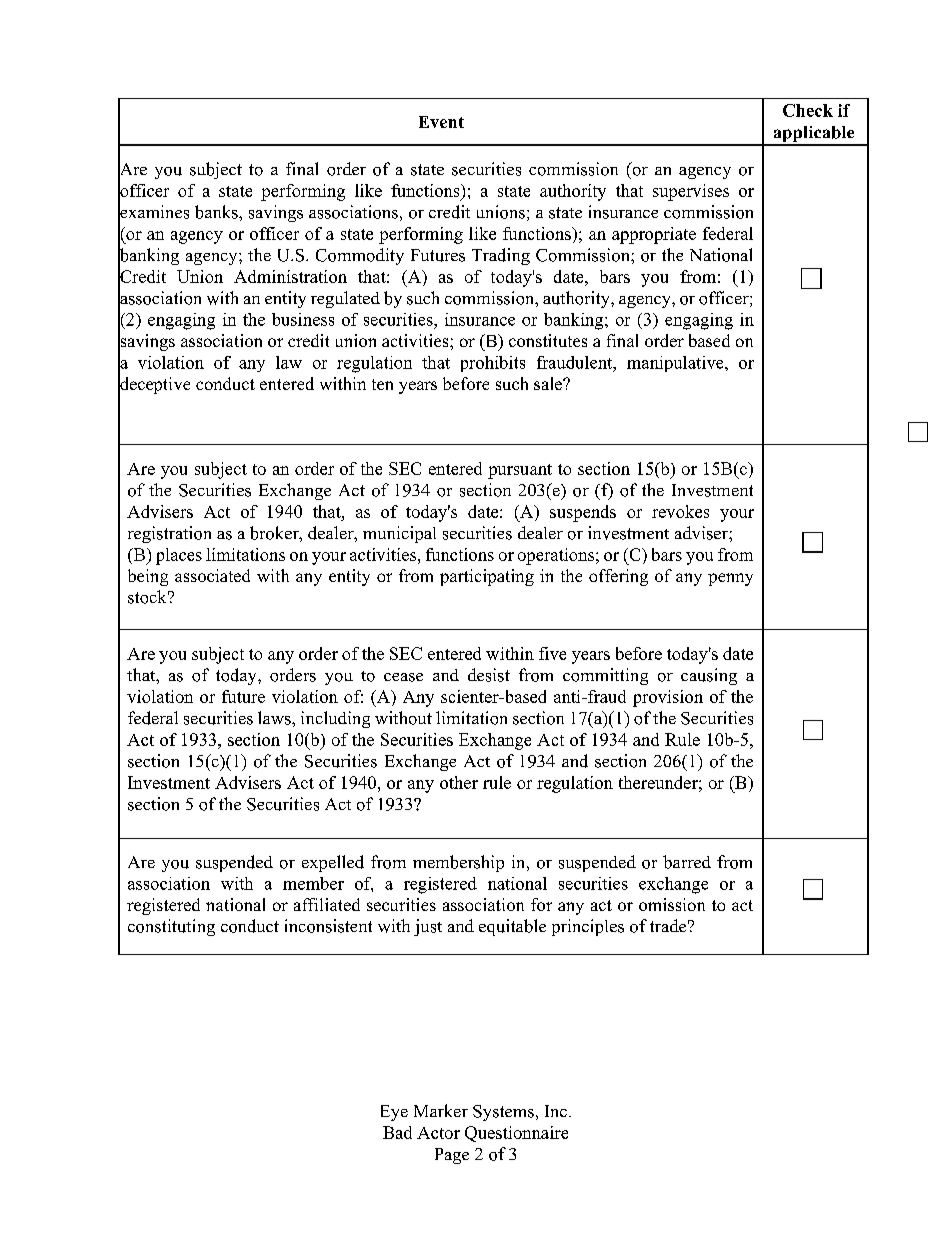 Image resolution: width=952 pixels, height=1233 pixels. I want to click on associated, so click(212, 575).
